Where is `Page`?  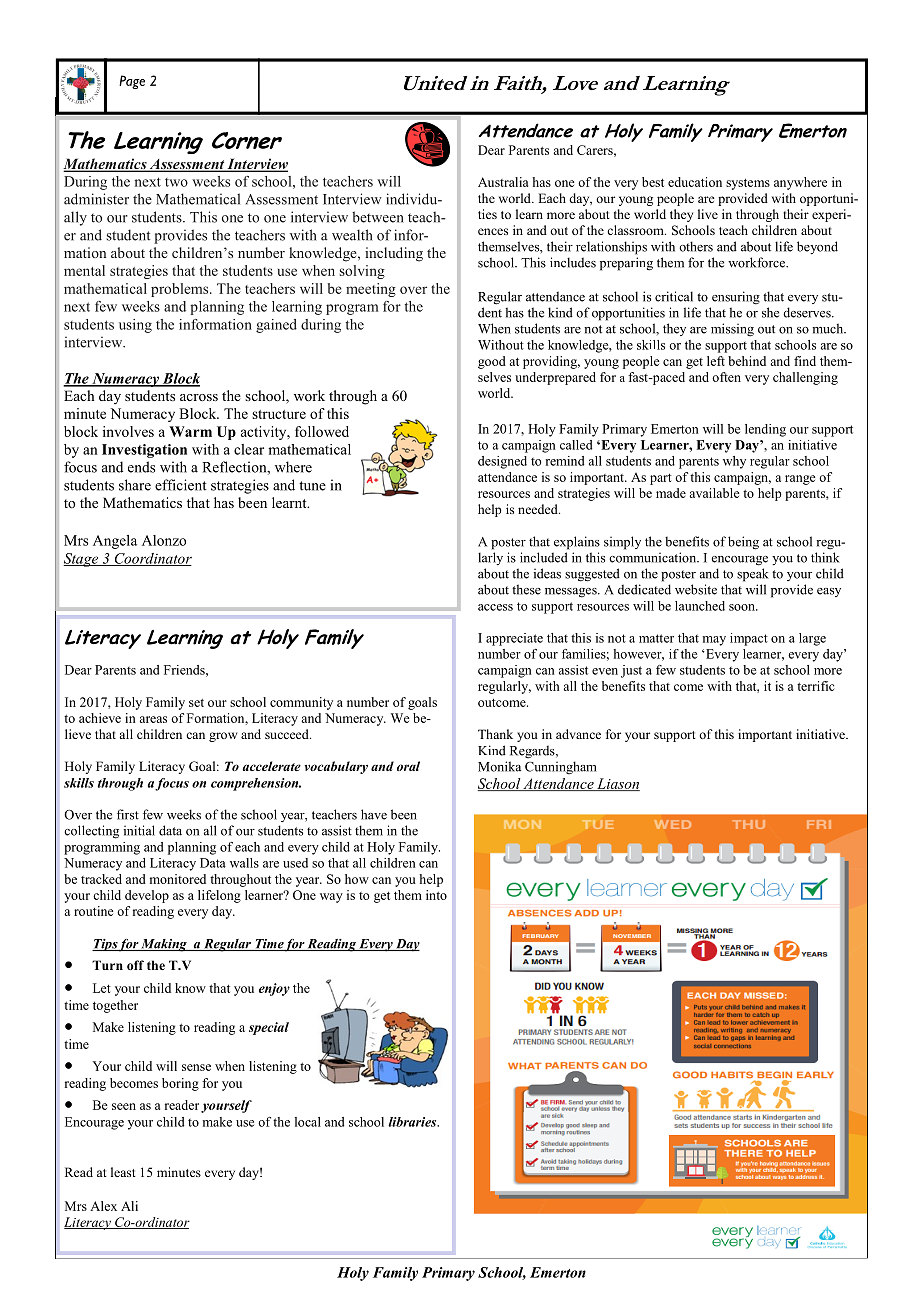 Page is located at coordinates (132, 82).
